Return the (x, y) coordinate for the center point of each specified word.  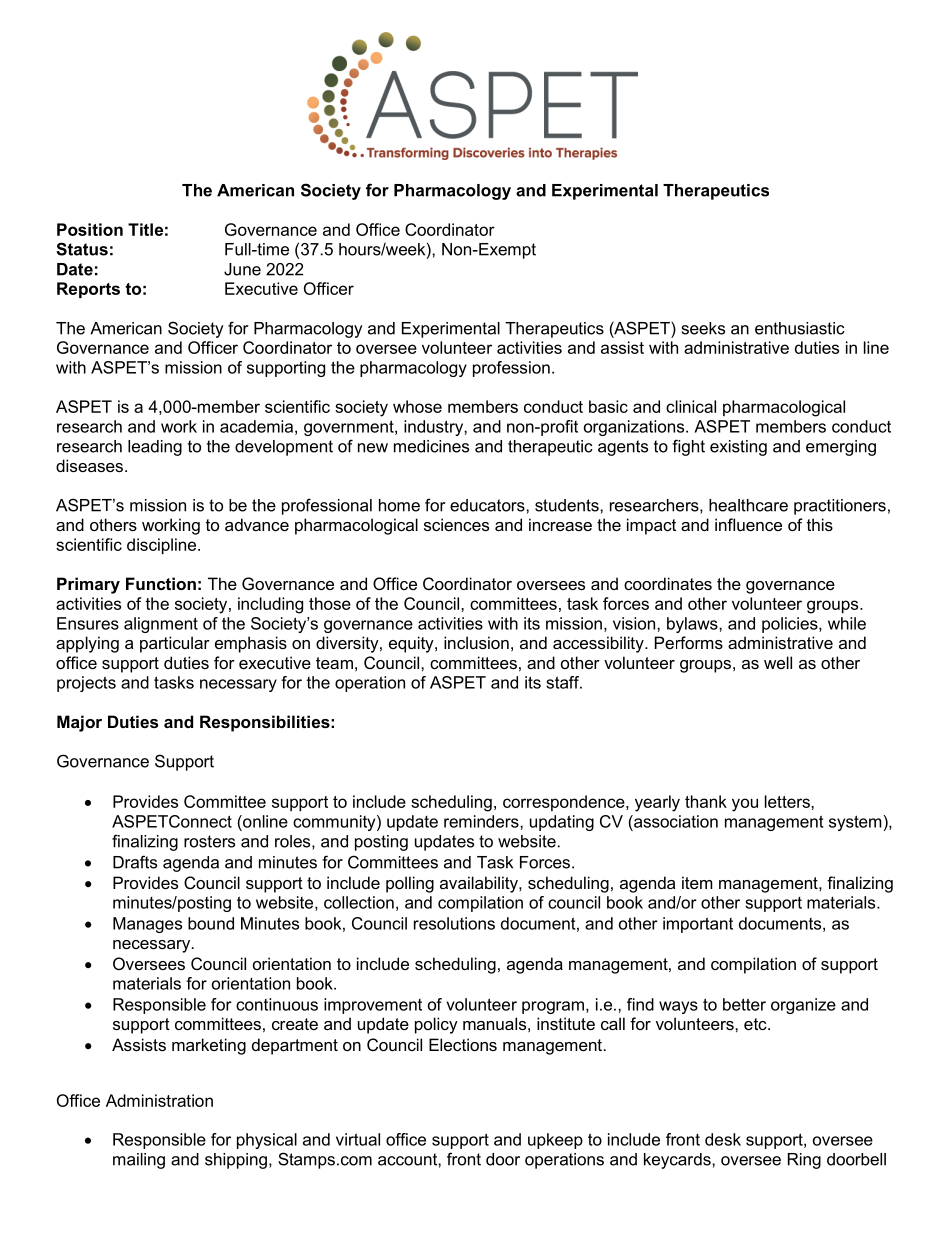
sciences (456, 524)
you (745, 805)
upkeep (555, 1141)
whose (417, 406)
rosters (209, 841)
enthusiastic (800, 328)
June (242, 269)
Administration (159, 1100)
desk (723, 1139)
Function (161, 583)
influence (748, 524)
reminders (482, 821)
